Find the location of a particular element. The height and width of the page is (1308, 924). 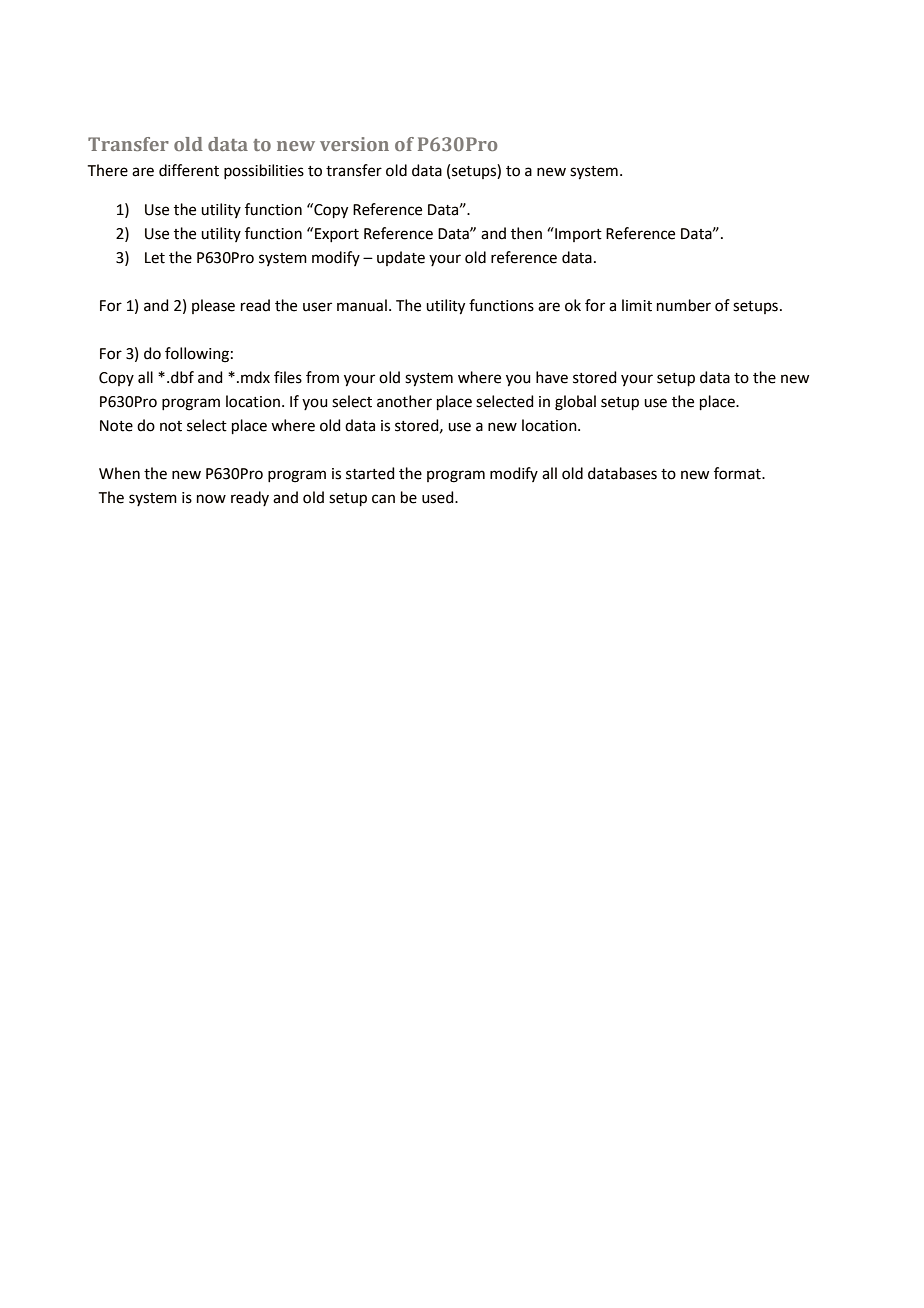

Import is located at coordinates (577, 234).
